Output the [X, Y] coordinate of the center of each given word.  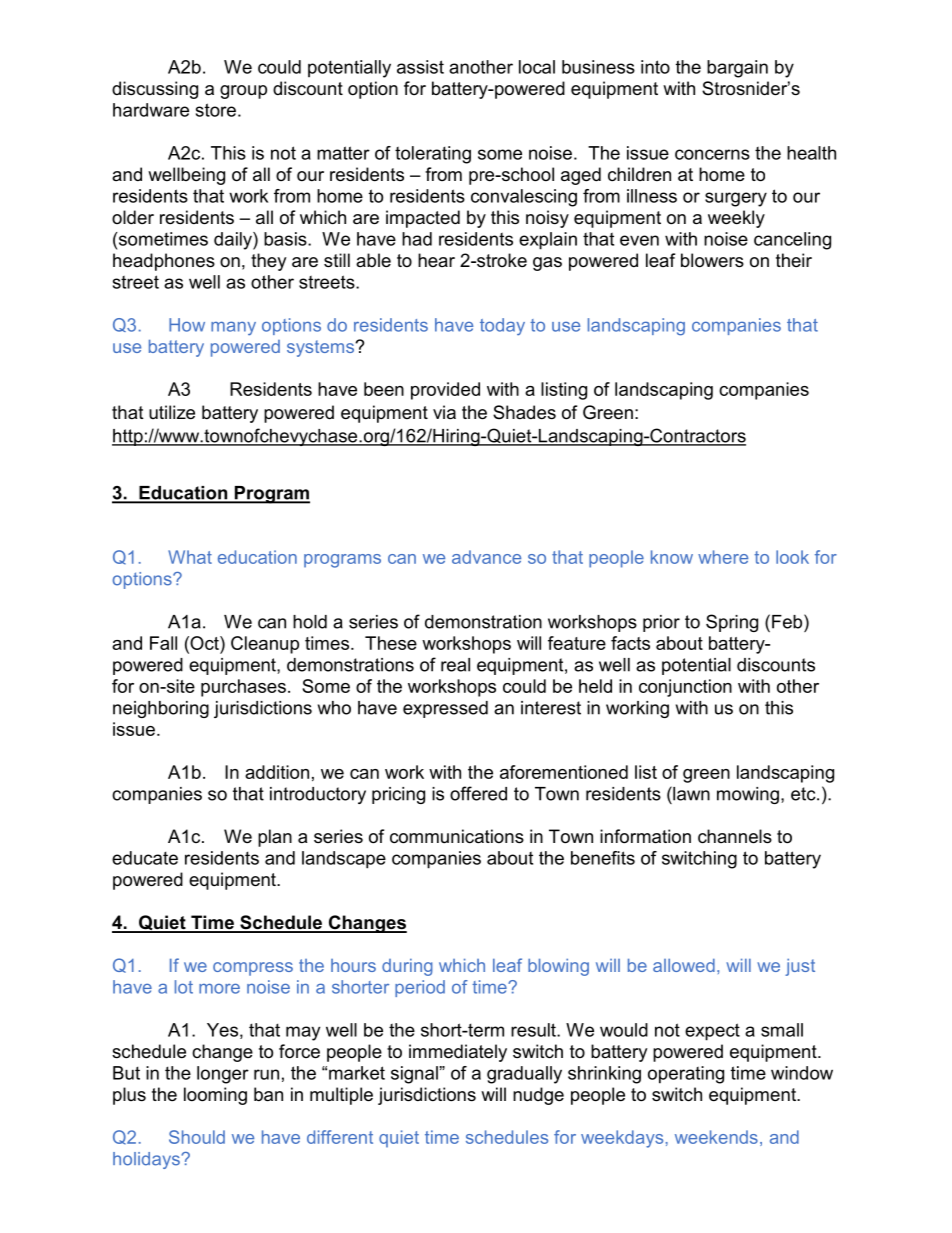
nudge [538, 1096]
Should [197, 1137]
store [216, 110]
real [455, 665]
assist [420, 67]
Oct [204, 643]
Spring [732, 623]
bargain [737, 69]
